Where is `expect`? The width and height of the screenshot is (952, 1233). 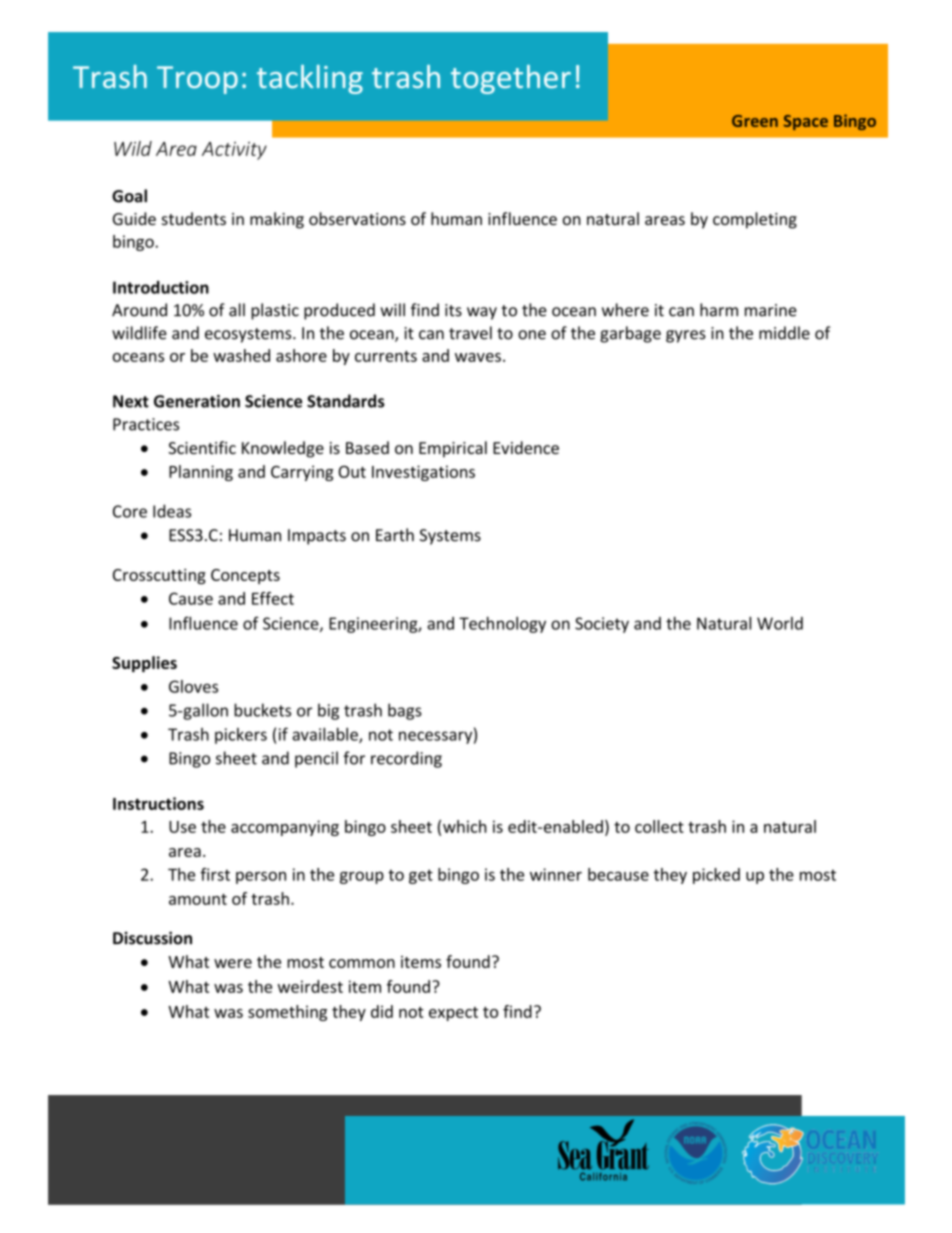
expect is located at coordinates (453, 1014).
